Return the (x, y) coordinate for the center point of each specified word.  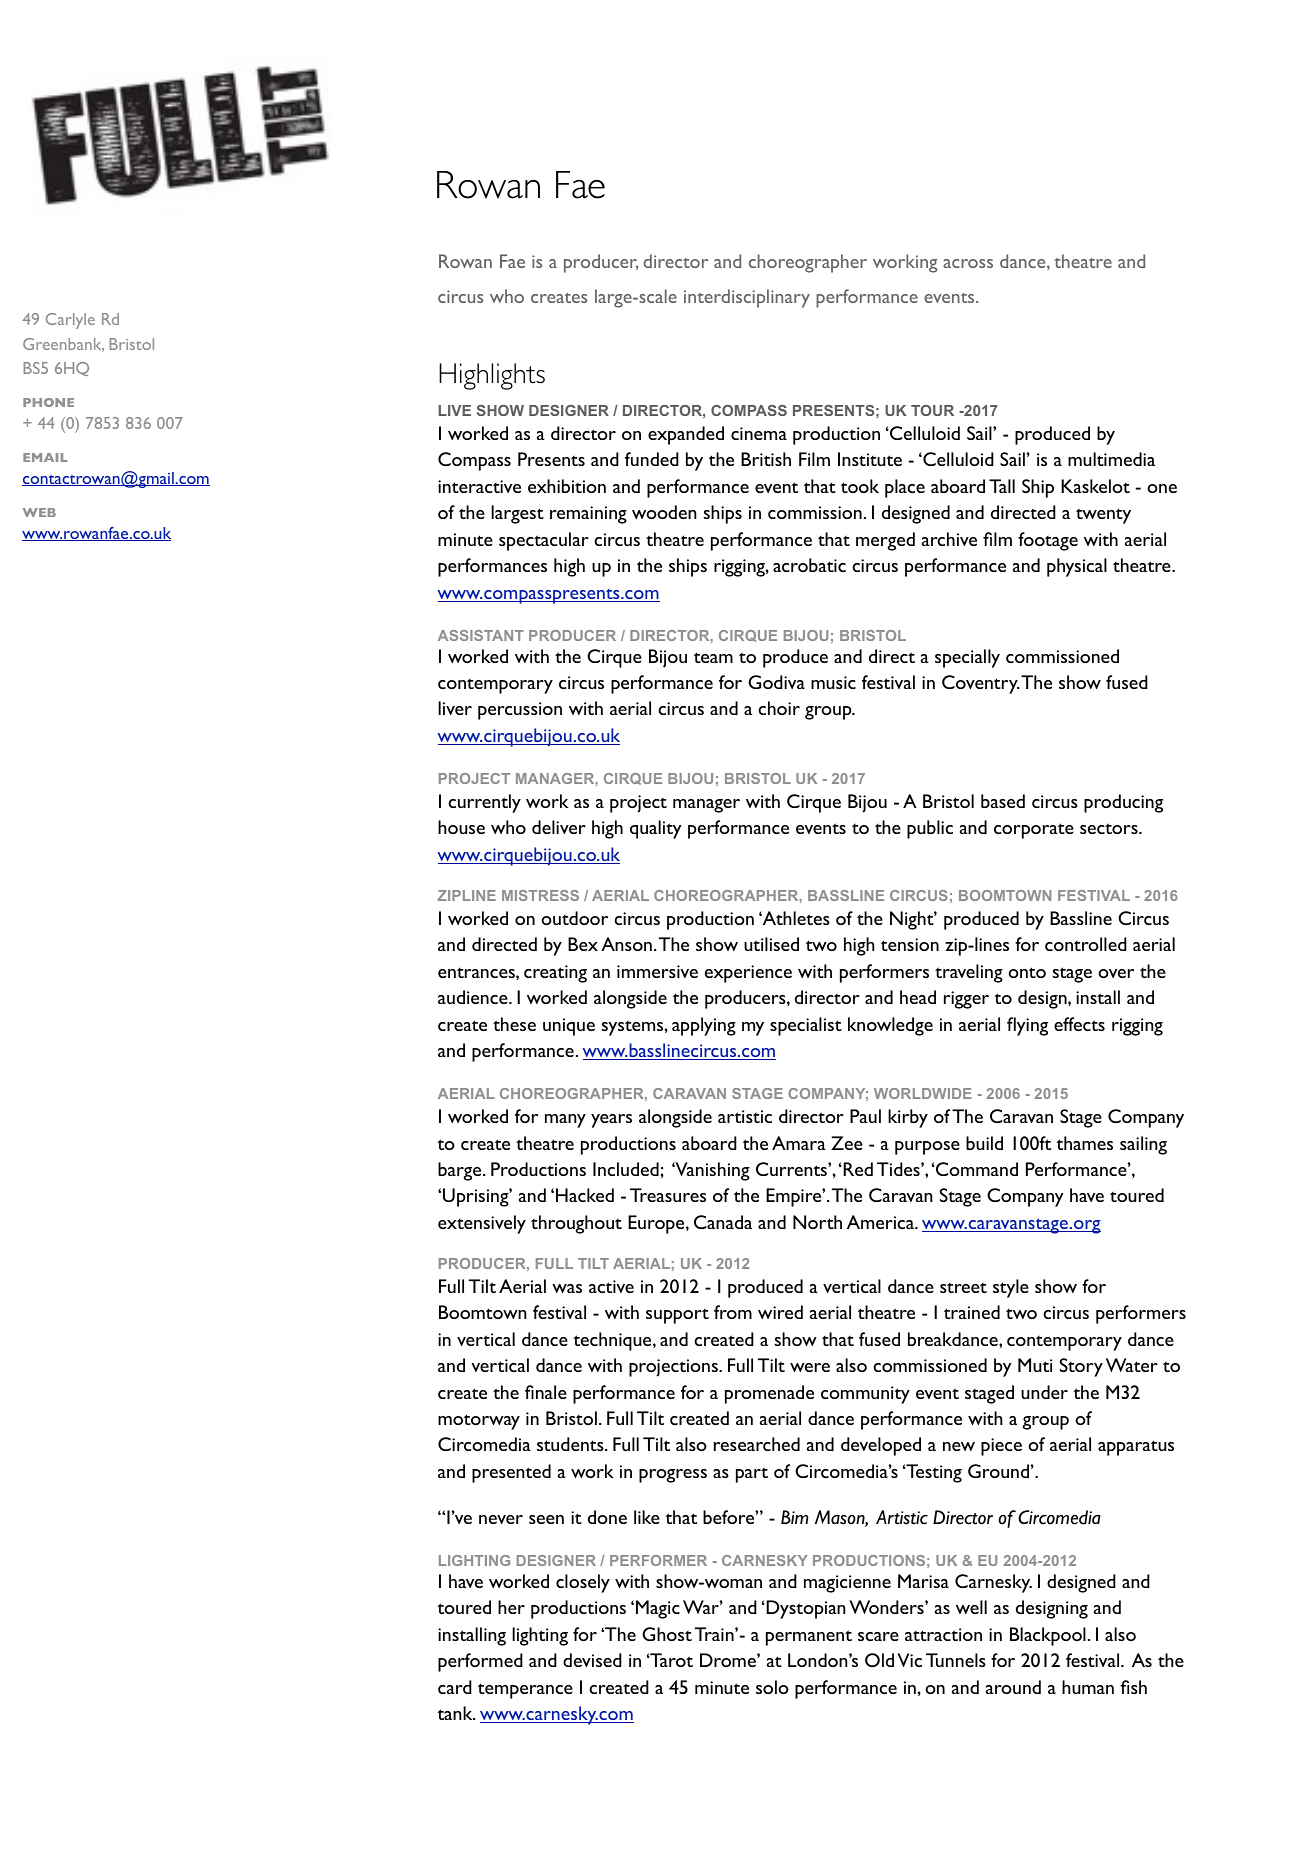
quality (656, 829)
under (1044, 1392)
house (461, 827)
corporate (1034, 831)
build (984, 1143)
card (455, 1687)
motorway (479, 1422)
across (968, 263)
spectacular (544, 541)
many (565, 1121)
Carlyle (70, 321)
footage (1048, 541)
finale (546, 1392)
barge (461, 1171)
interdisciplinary (747, 298)
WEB (39, 512)
